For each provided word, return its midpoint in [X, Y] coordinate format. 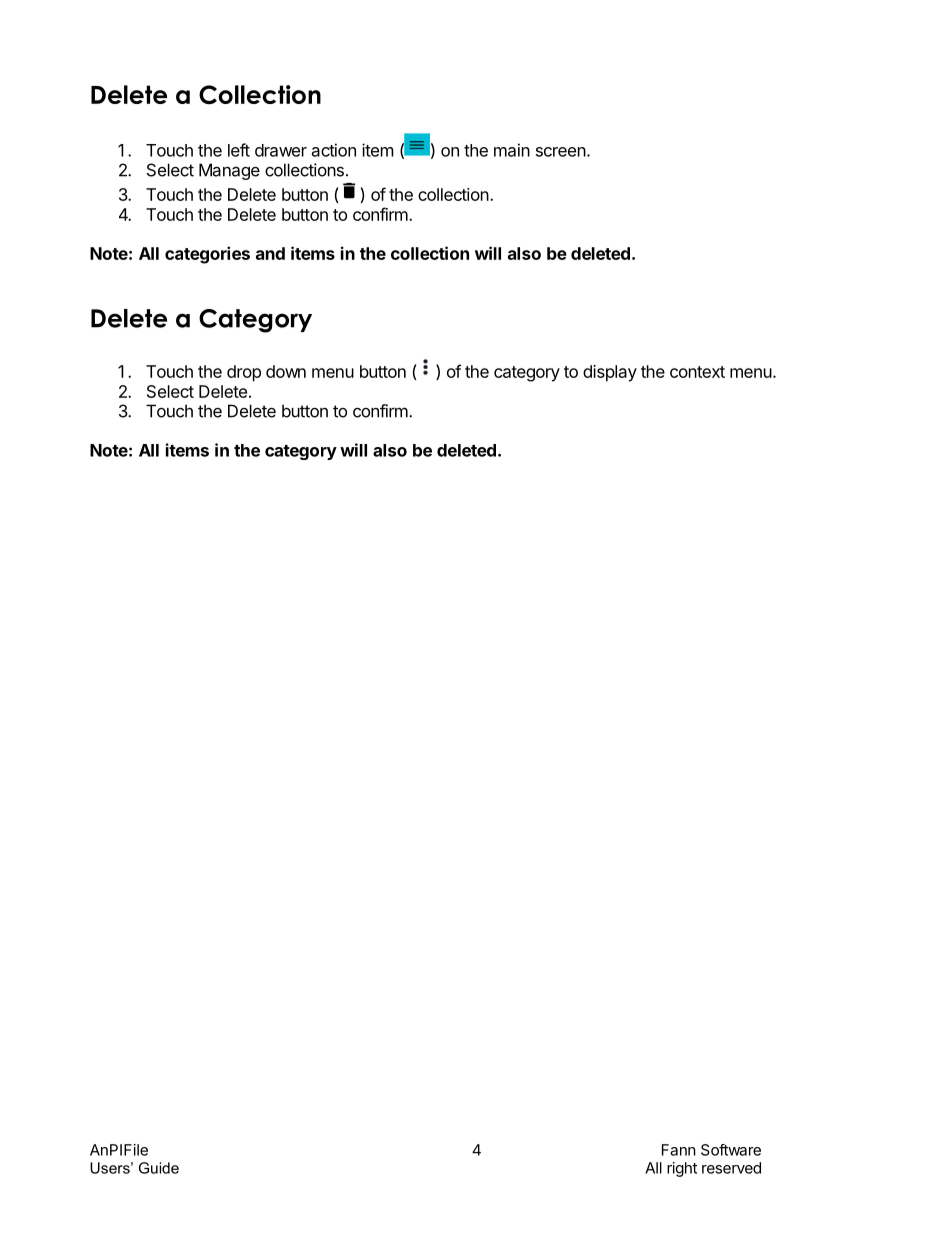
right [682, 1169]
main [512, 150]
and [270, 253]
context [697, 372]
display [610, 373]
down [286, 371]
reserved [731, 1168]
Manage [229, 171]
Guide [159, 1168]
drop [244, 373]
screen [561, 152]
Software [731, 1150]
